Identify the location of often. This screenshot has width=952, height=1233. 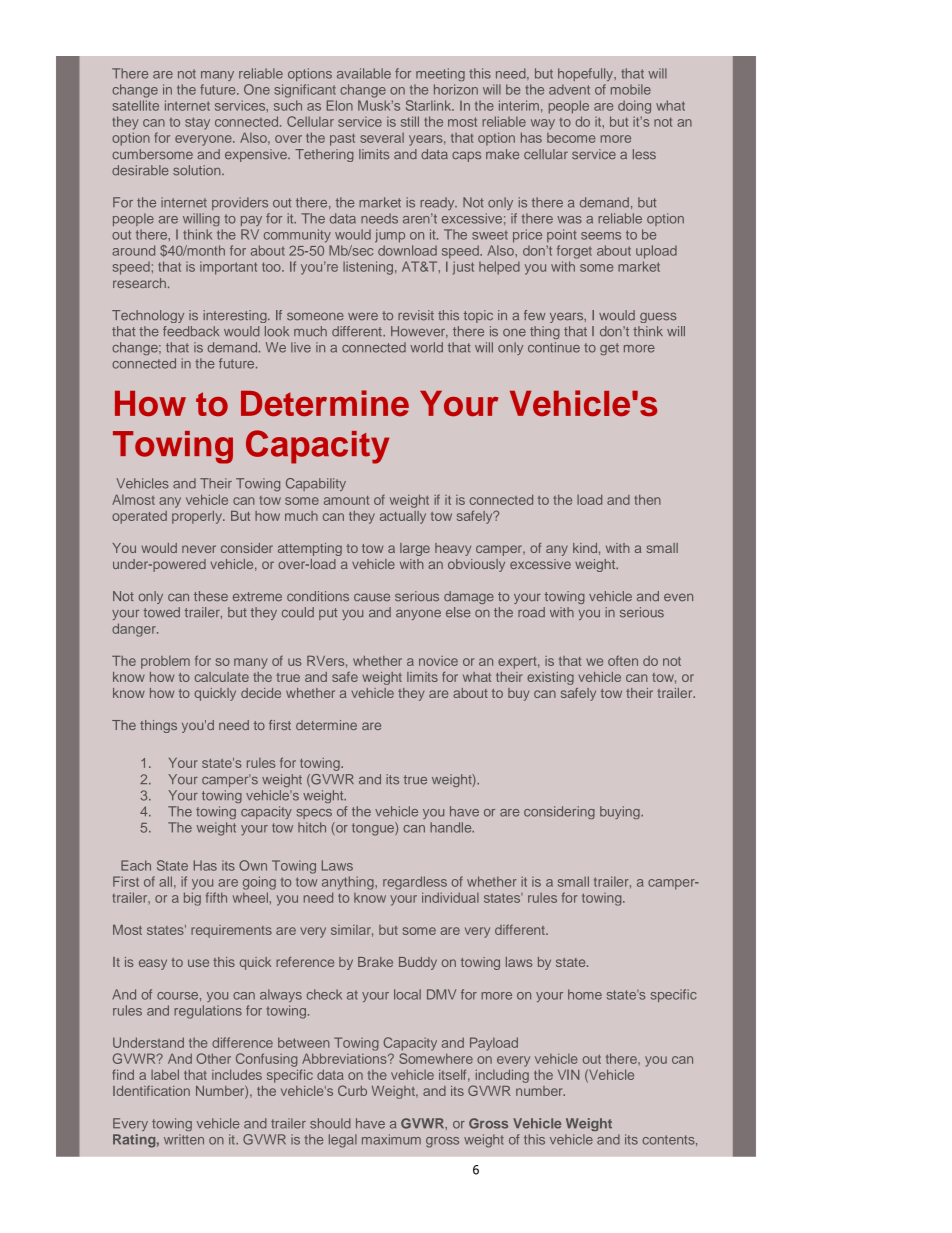
(623, 660).
